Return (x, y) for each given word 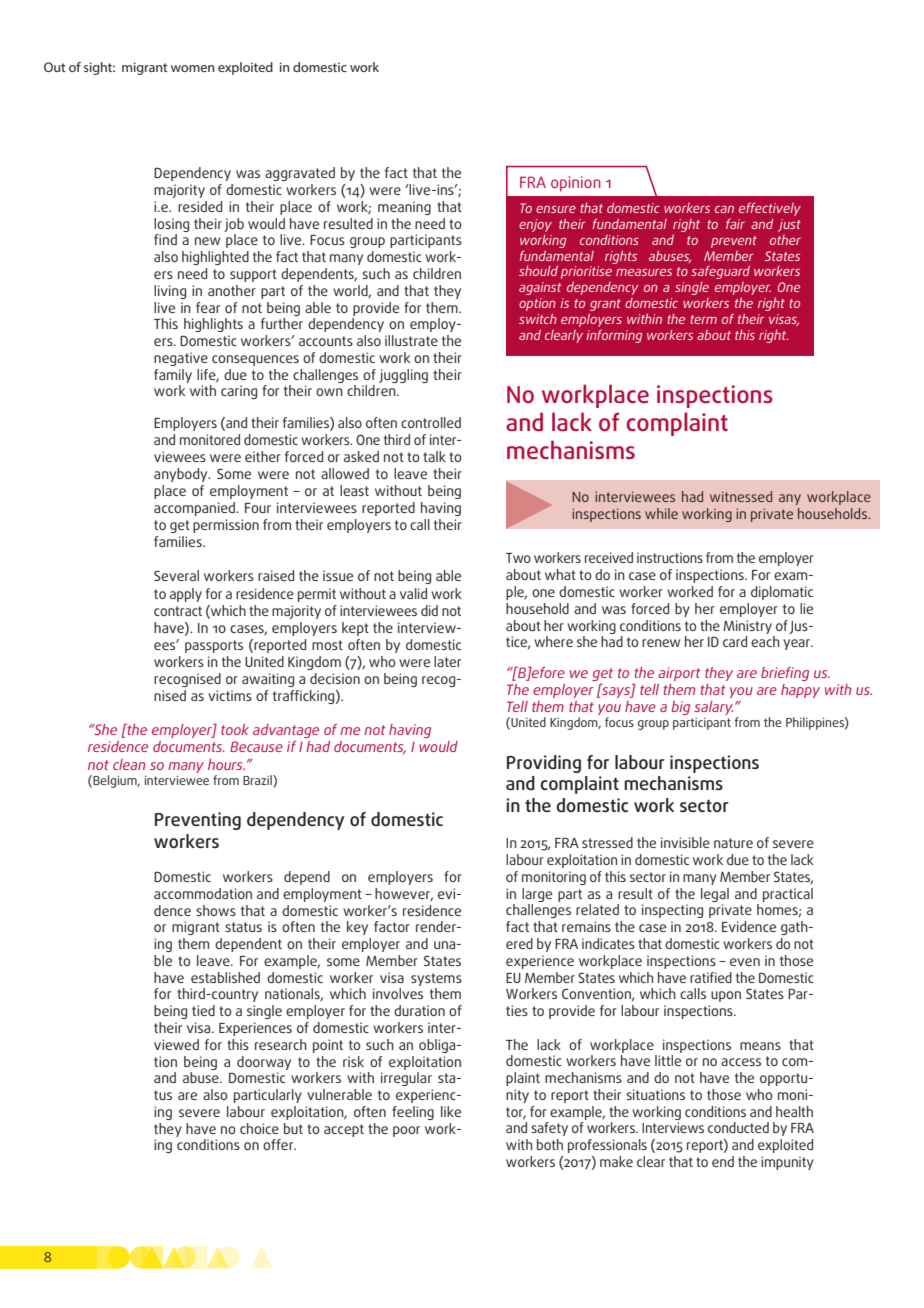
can (724, 209)
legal (715, 895)
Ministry (747, 627)
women (193, 68)
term (703, 319)
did (429, 610)
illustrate (411, 340)
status (243, 927)
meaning (404, 208)
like (451, 1111)
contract (178, 611)
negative (181, 359)
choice (259, 1128)
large (537, 895)
